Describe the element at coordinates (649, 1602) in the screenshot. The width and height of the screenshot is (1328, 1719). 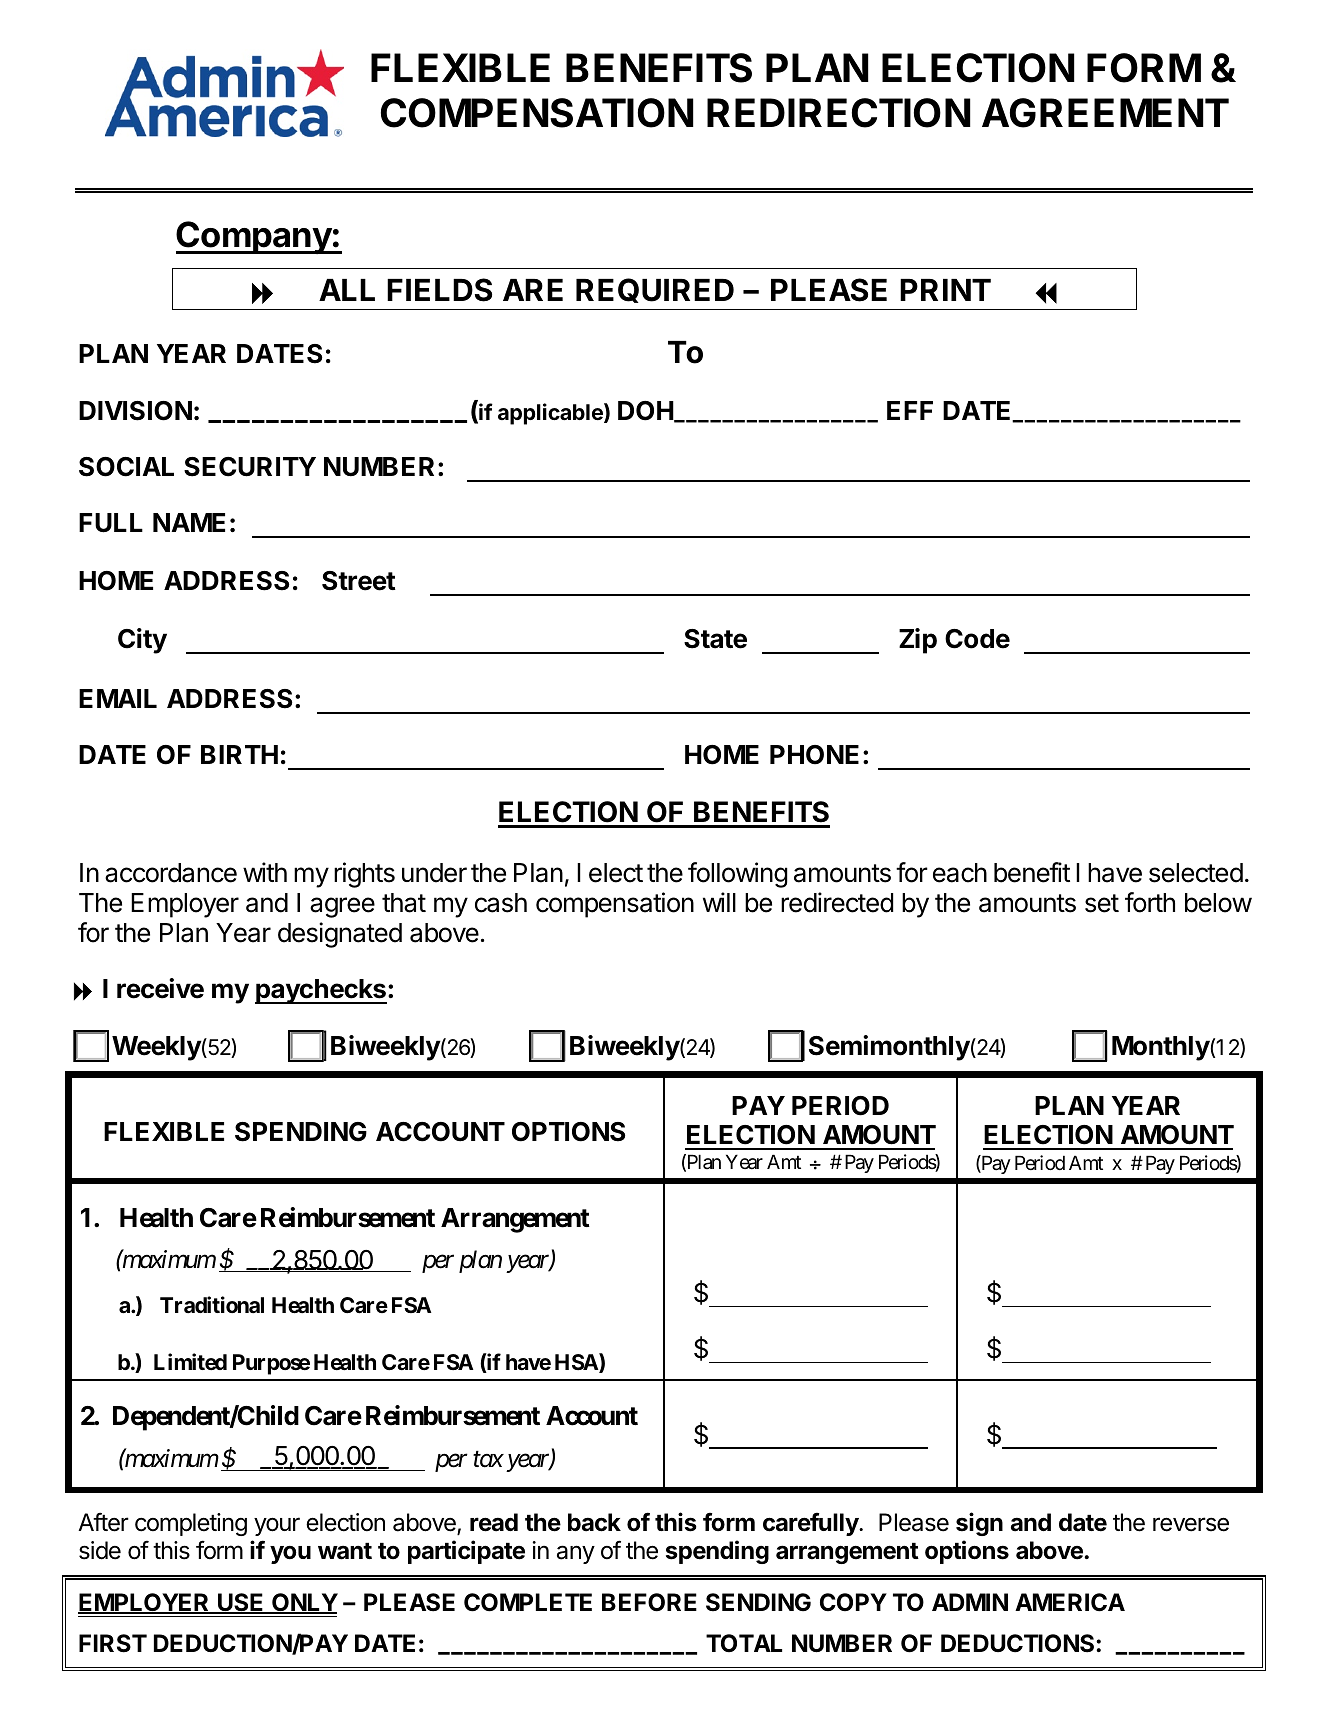
I see `BEFORE` at that location.
